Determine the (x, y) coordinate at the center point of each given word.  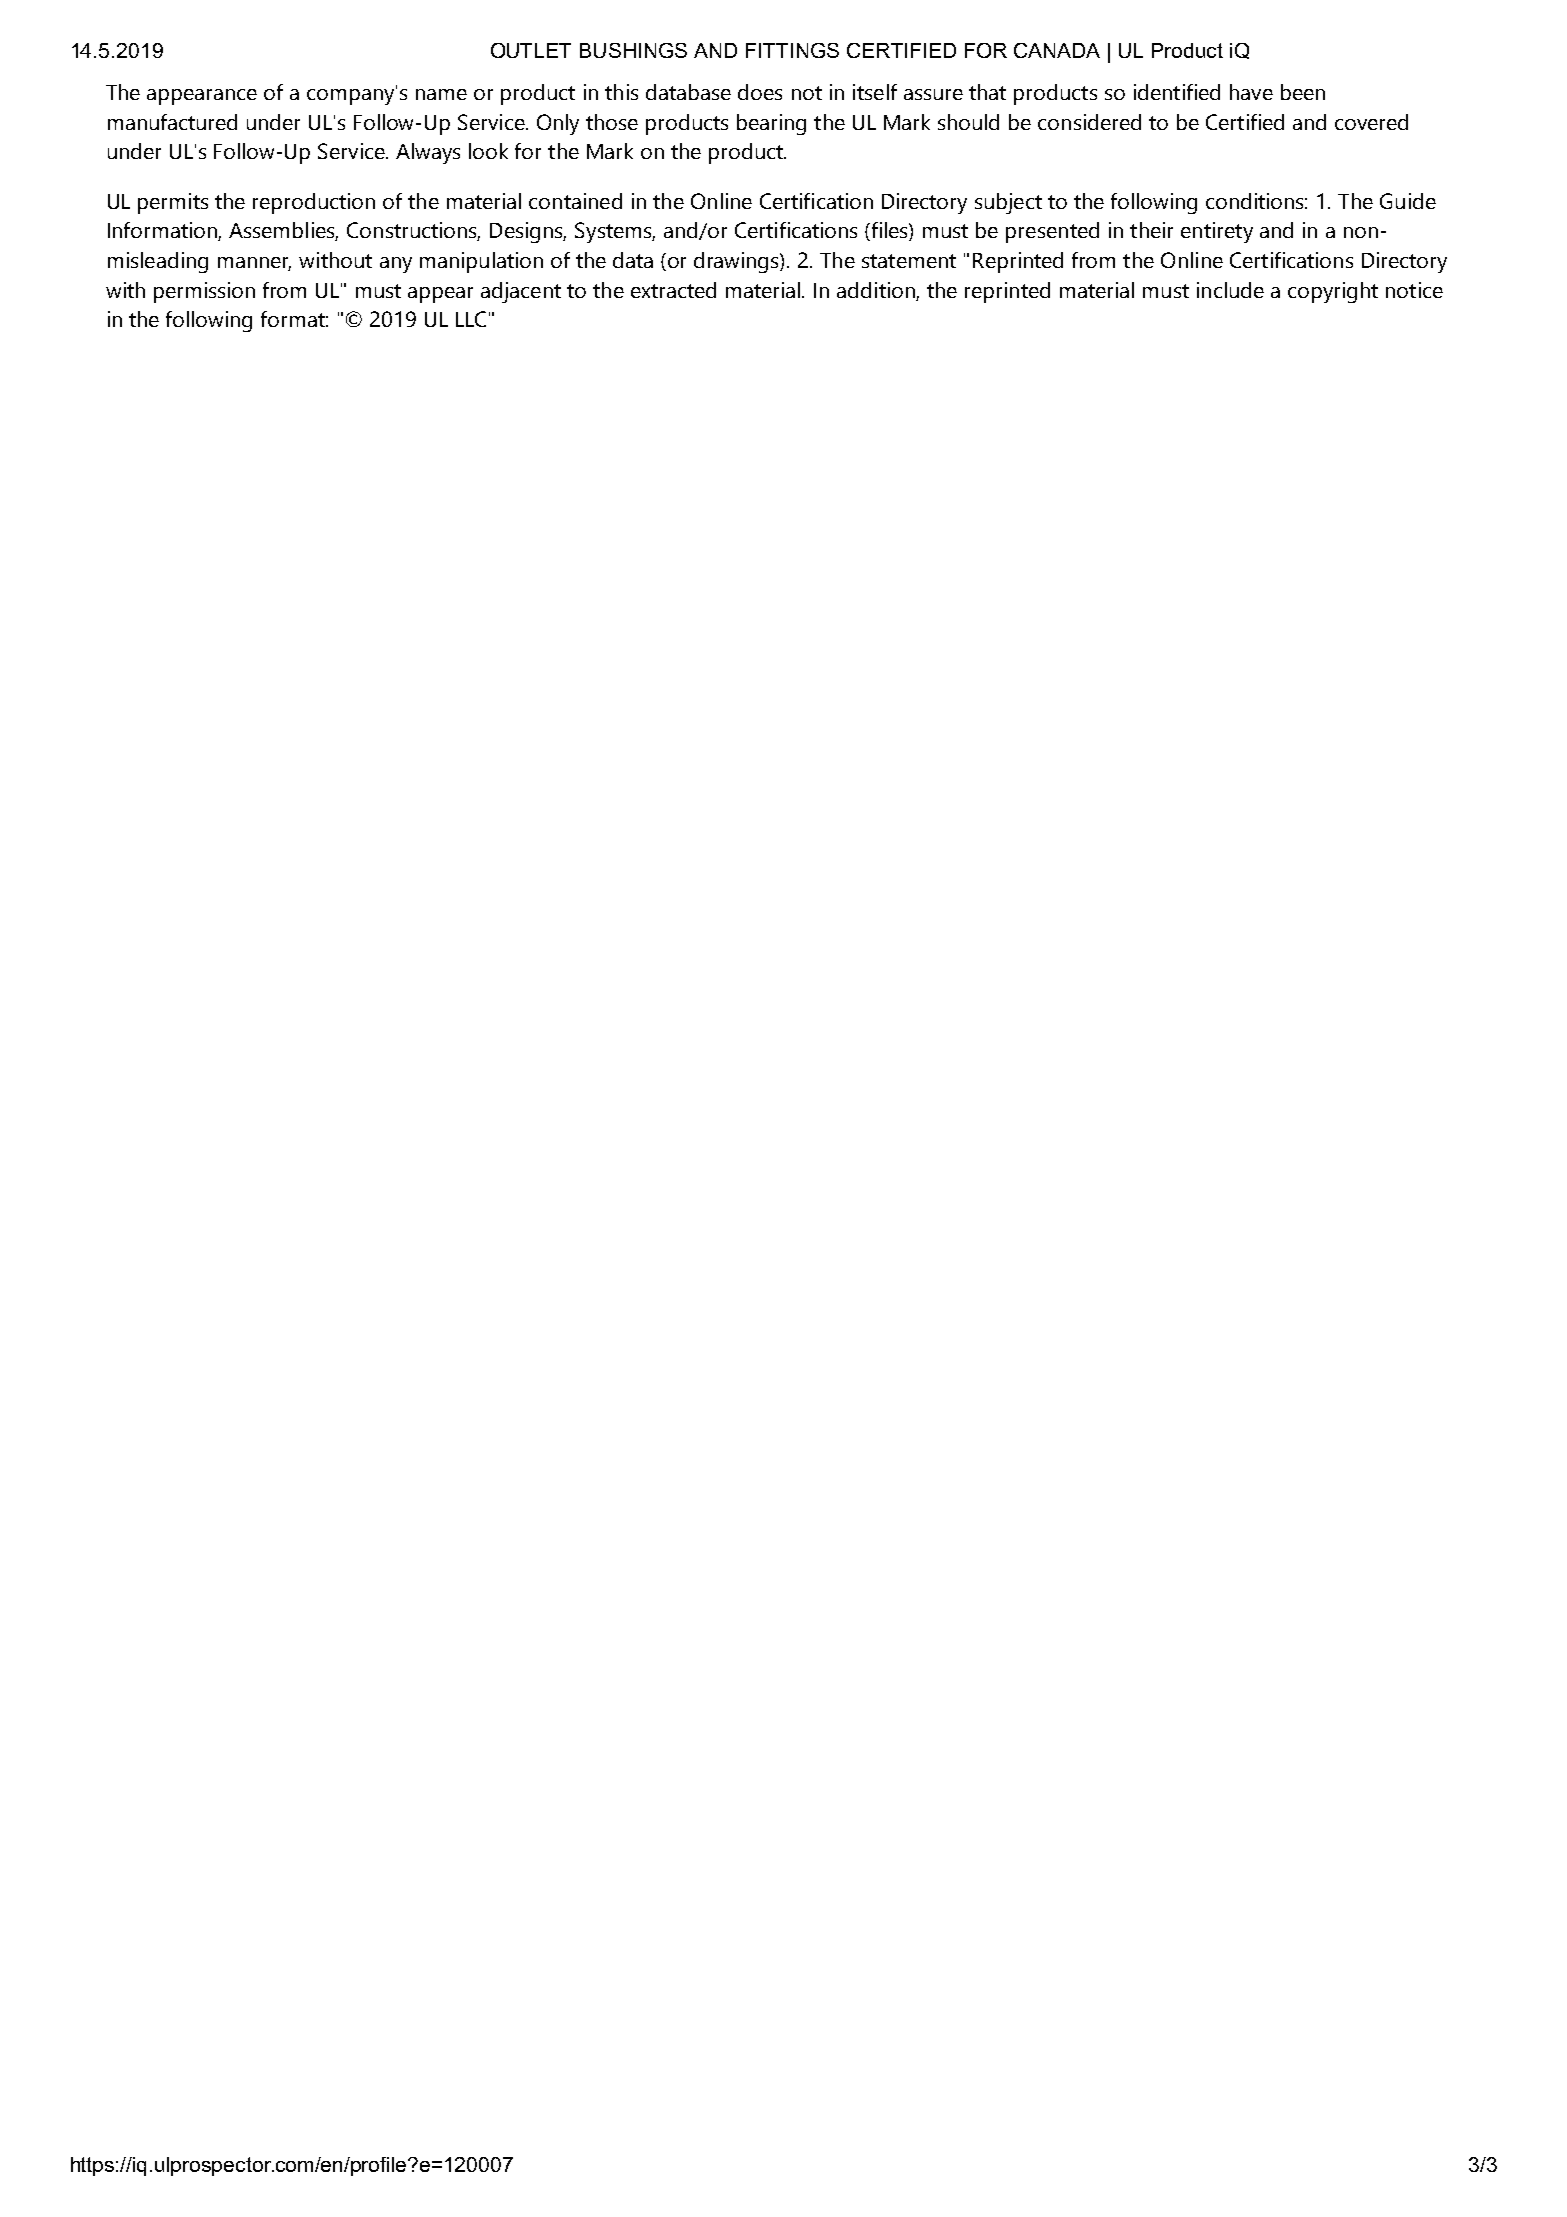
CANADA (1057, 50)
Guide (1408, 201)
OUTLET (531, 50)
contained (575, 201)
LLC (471, 319)
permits (173, 203)
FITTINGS (792, 50)
